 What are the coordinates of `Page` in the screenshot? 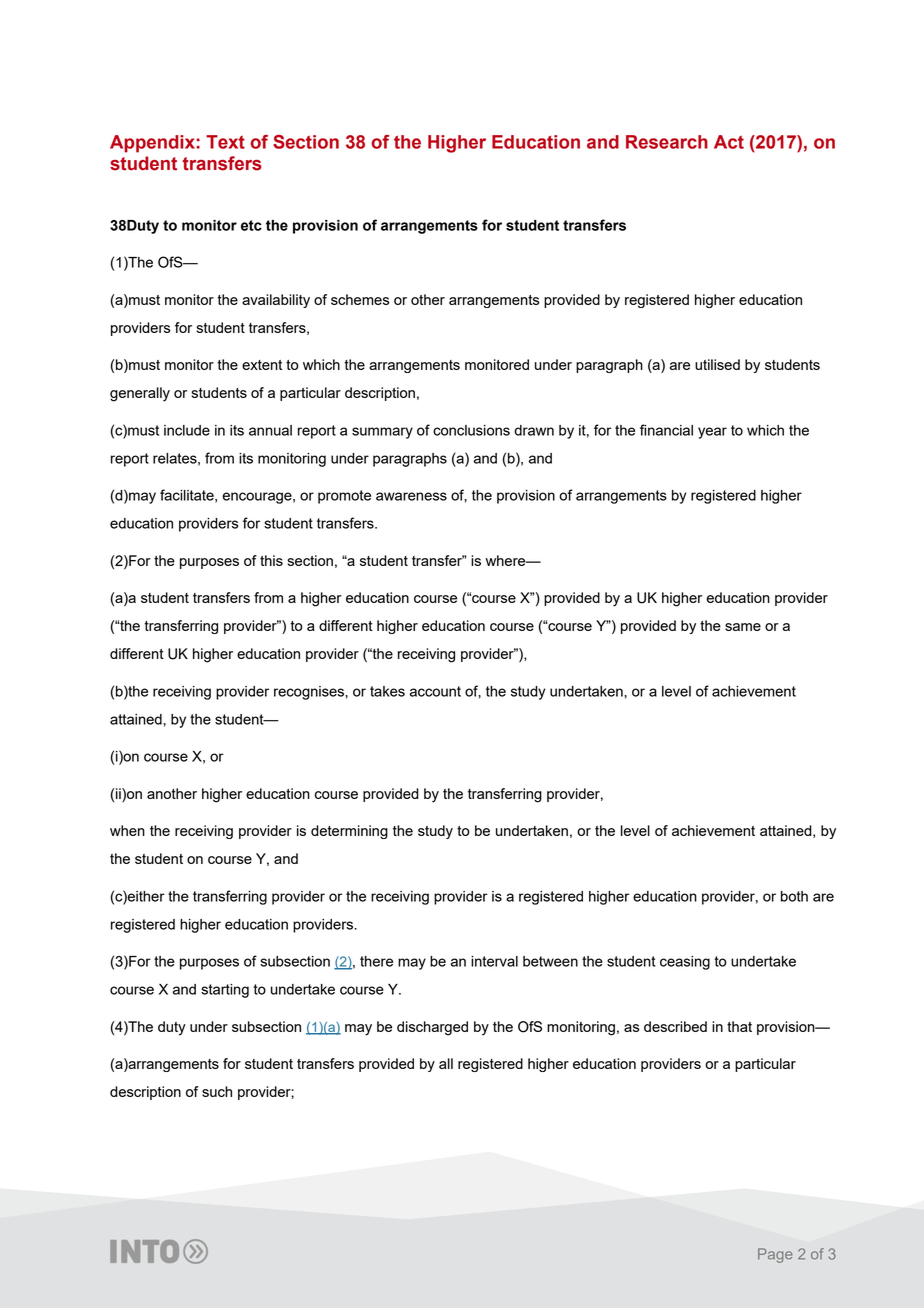 It's located at (775, 1255).
